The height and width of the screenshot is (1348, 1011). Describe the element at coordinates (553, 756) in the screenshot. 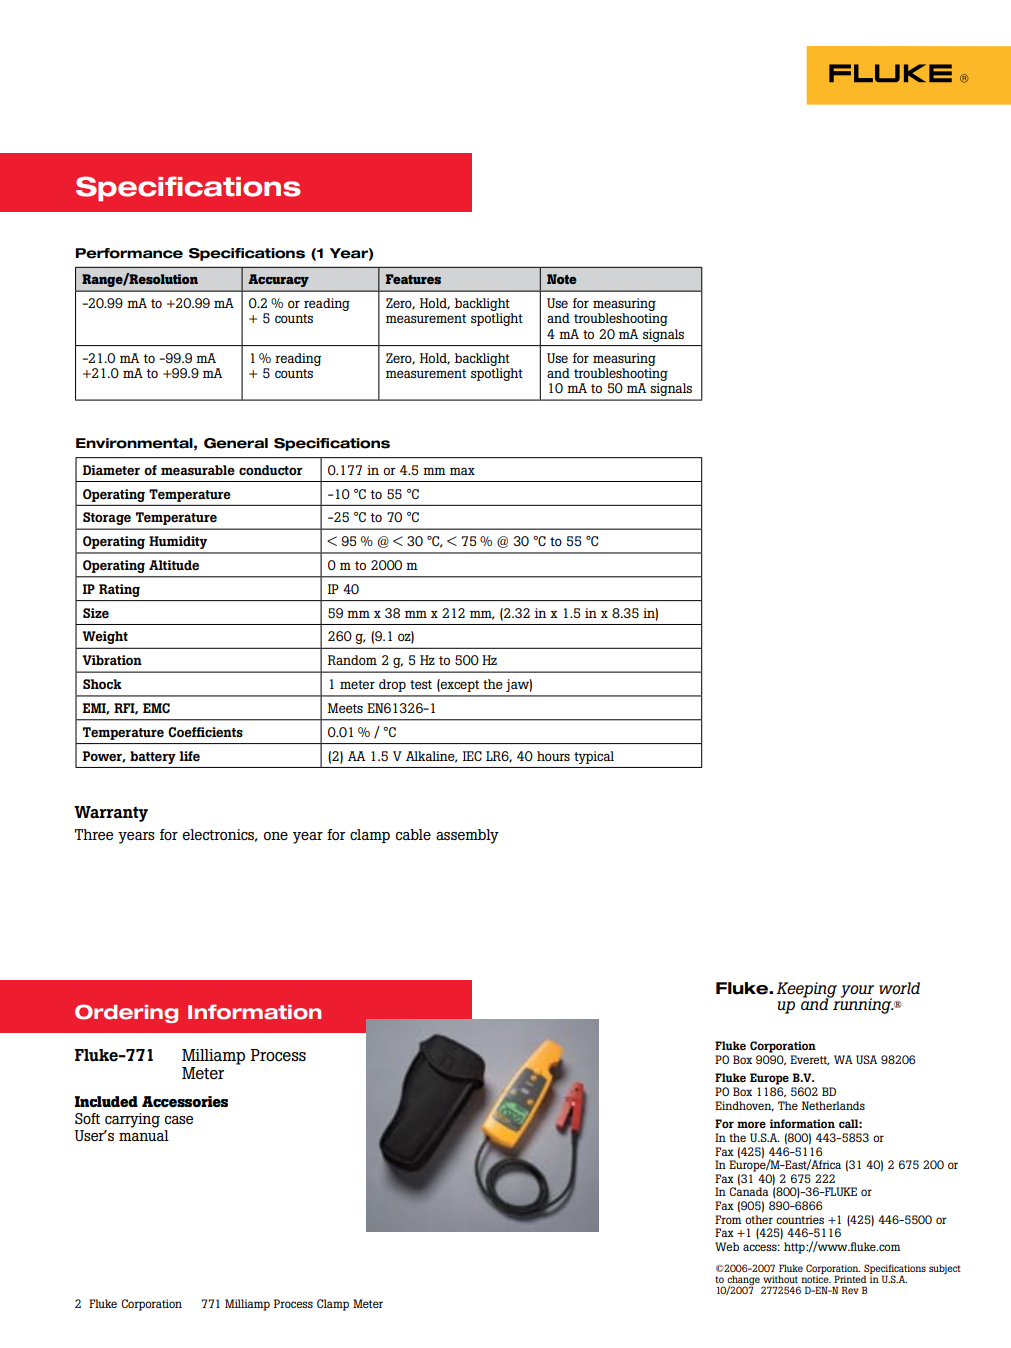

I see `hours` at that location.
